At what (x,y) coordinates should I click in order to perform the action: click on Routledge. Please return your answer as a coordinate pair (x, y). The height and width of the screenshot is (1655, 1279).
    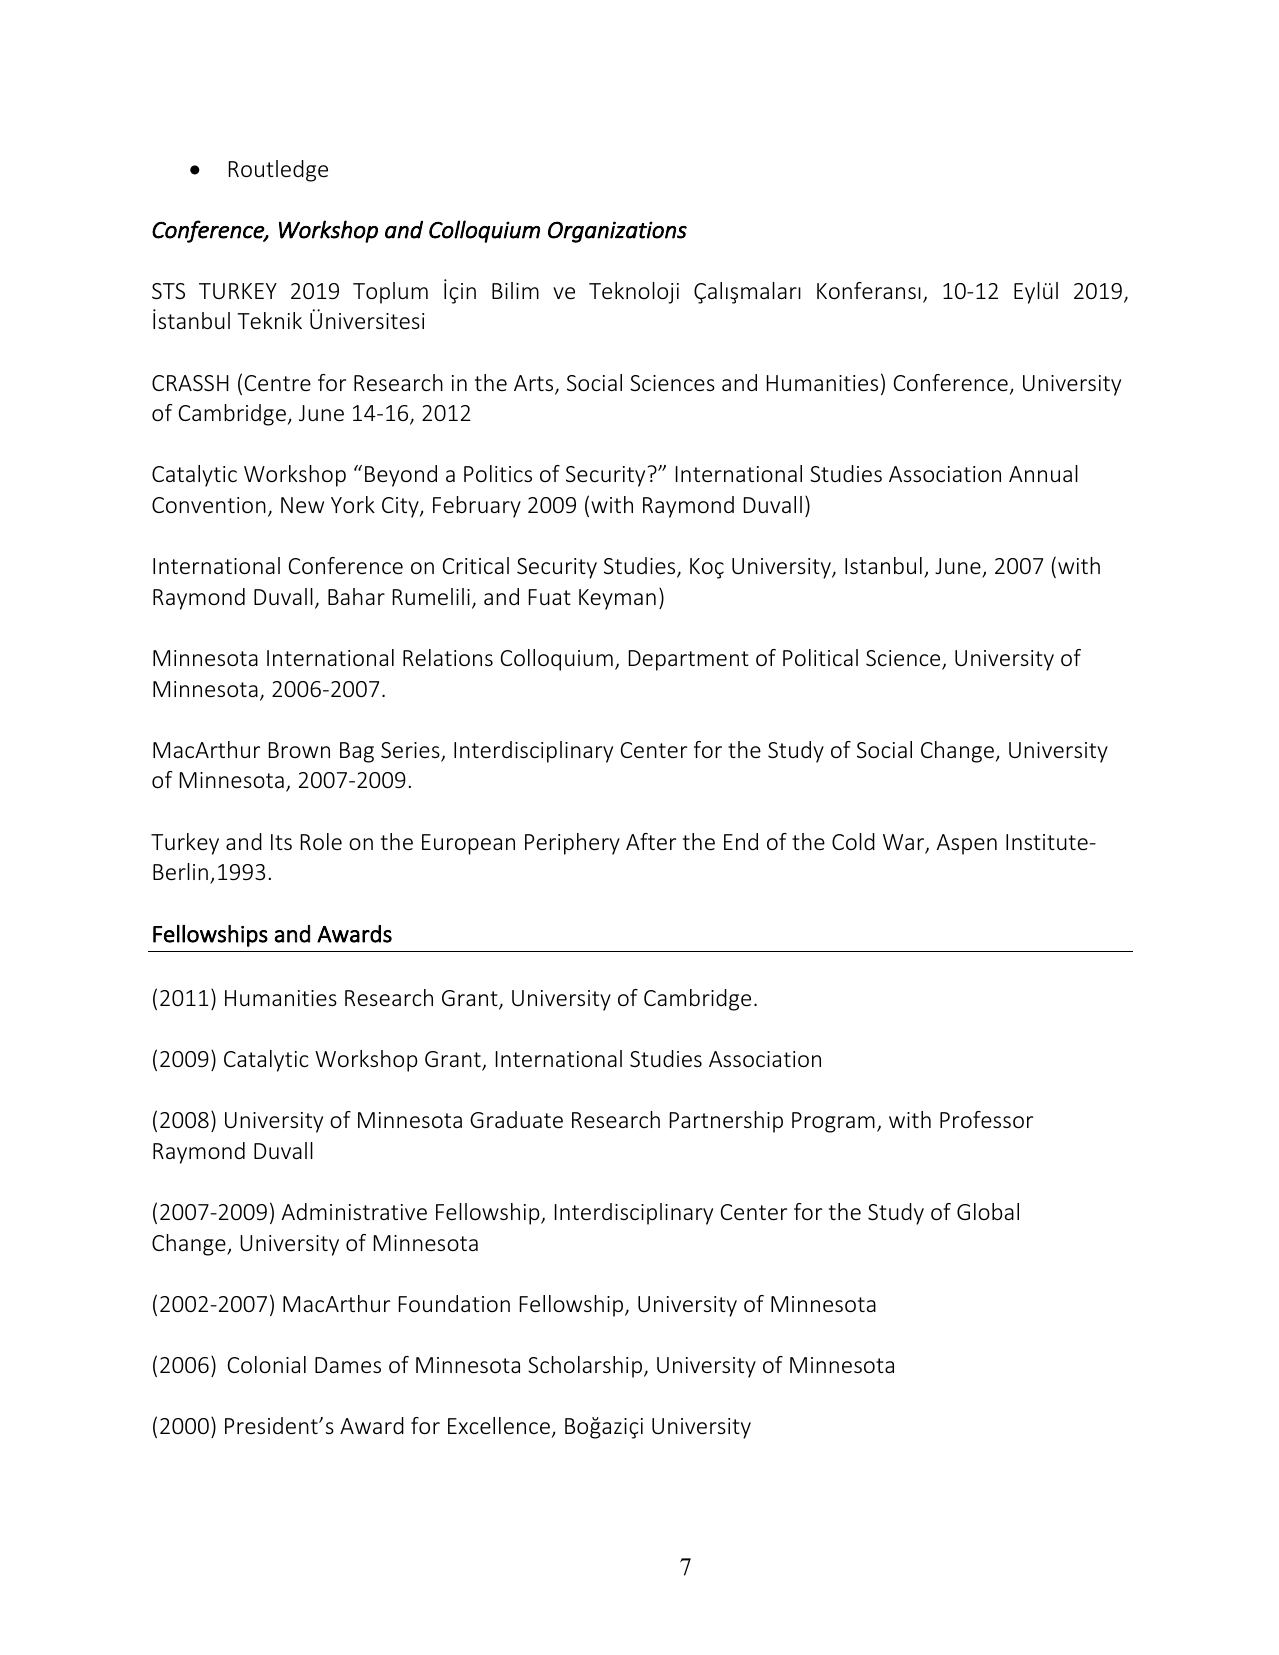
    Looking at the image, I should click on (278, 171).
